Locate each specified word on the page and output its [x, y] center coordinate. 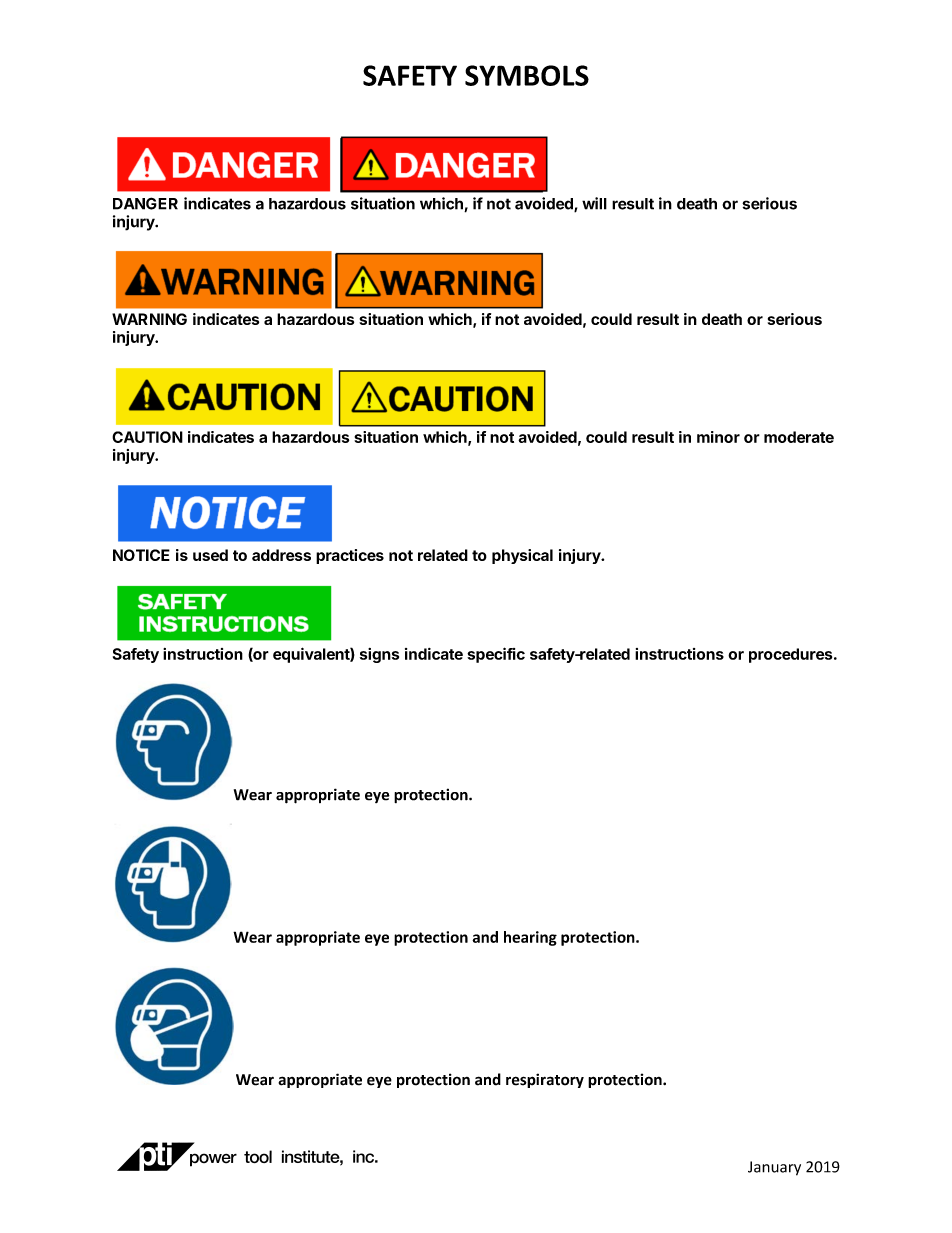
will [594, 203]
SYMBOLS [527, 75]
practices [350, 556]
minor [718, 437]
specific [496, 655]
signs [379, 655]
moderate [799, 437]
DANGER [145, 203]
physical [522, 556]
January [774, 1168]
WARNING [149, 319]
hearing [530, 938]
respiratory [545, 1080]
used [210, 555]
